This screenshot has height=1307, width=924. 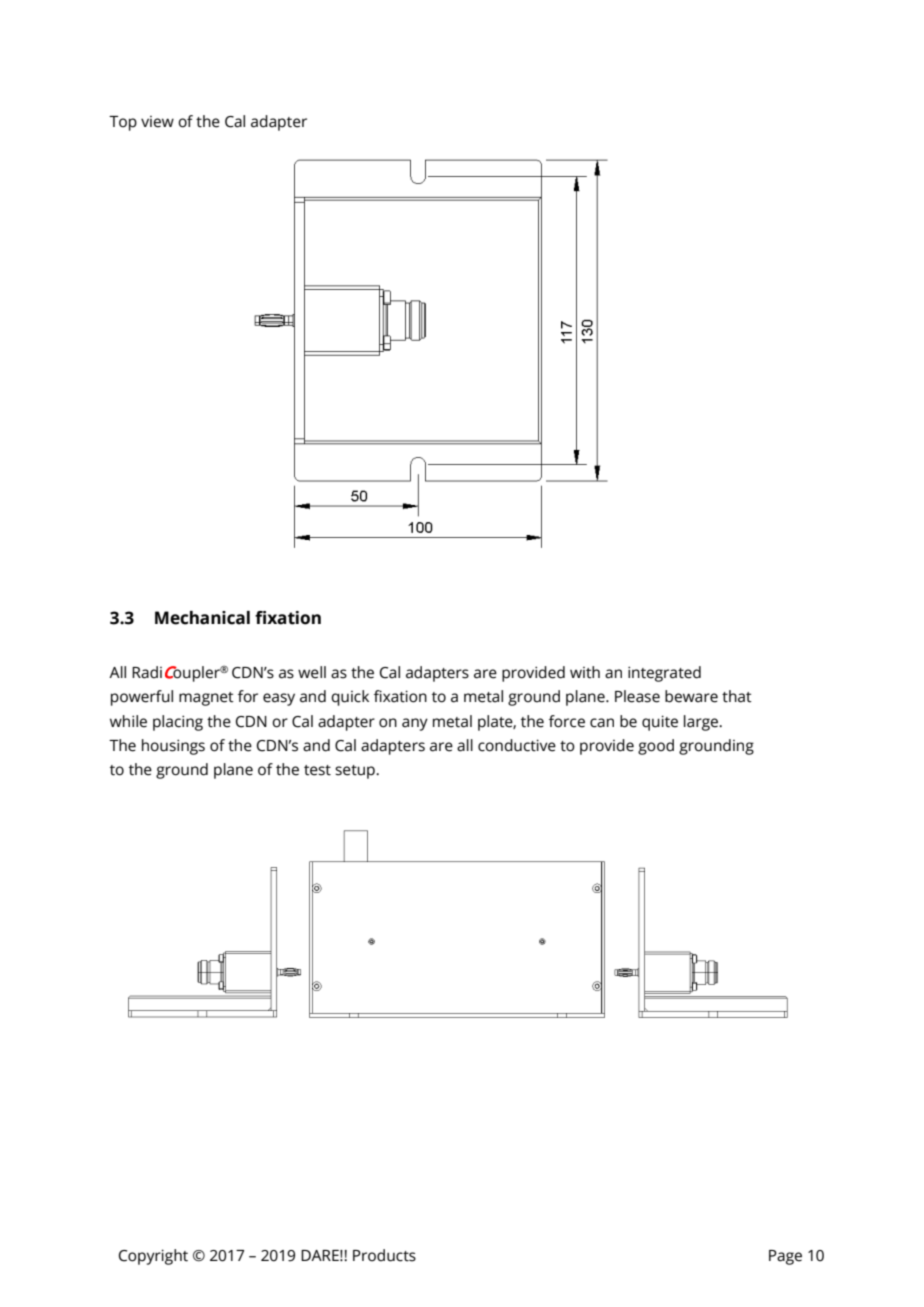 What do you see at coordinates (384, 1255) in the screenshot?
I see `Products` at bounding box center [384, 1255].
